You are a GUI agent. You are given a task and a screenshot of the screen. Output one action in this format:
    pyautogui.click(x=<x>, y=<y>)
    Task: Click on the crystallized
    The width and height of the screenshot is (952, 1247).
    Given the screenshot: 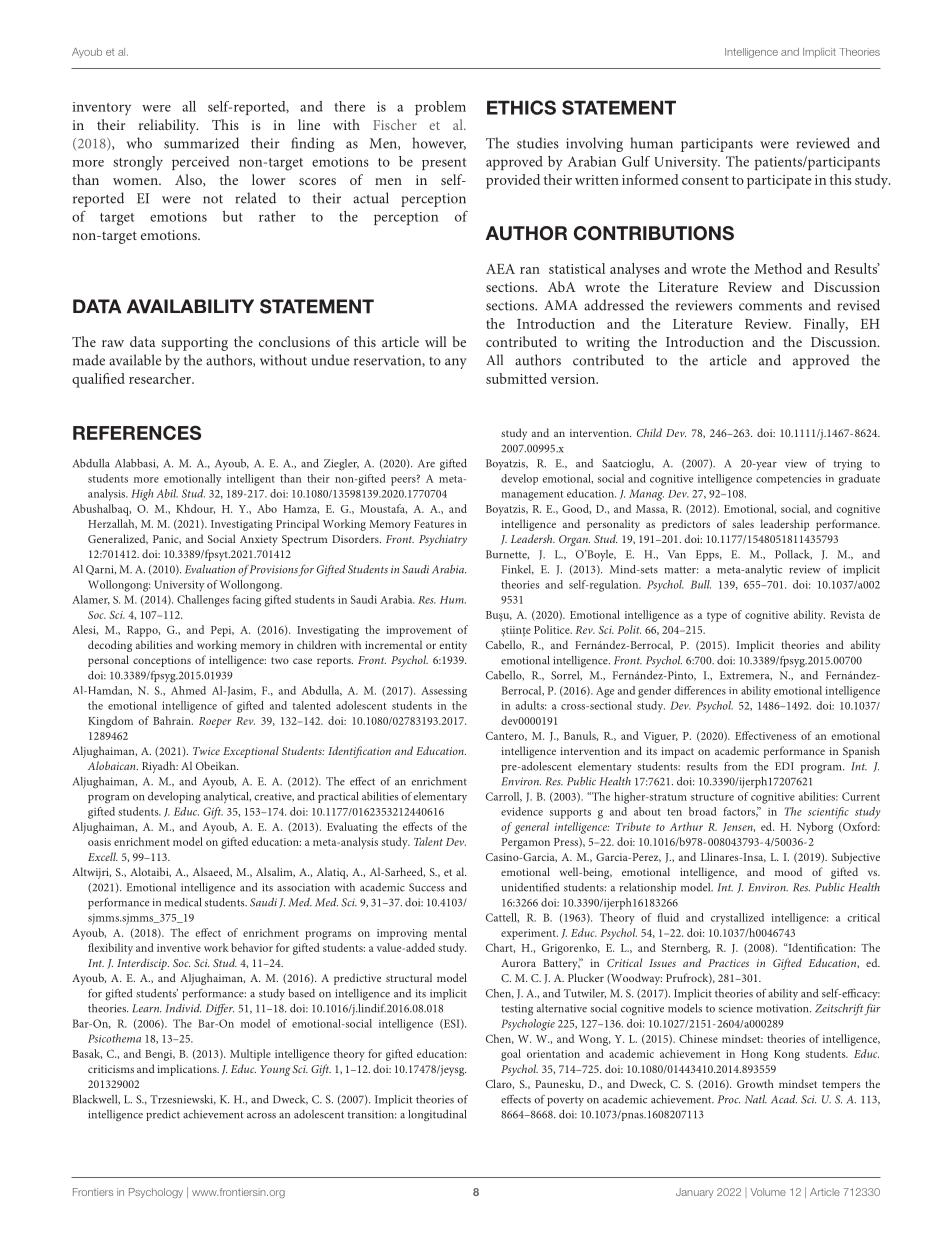 What is the action you would take?
    pyautogui.click(x=737, y=919)
